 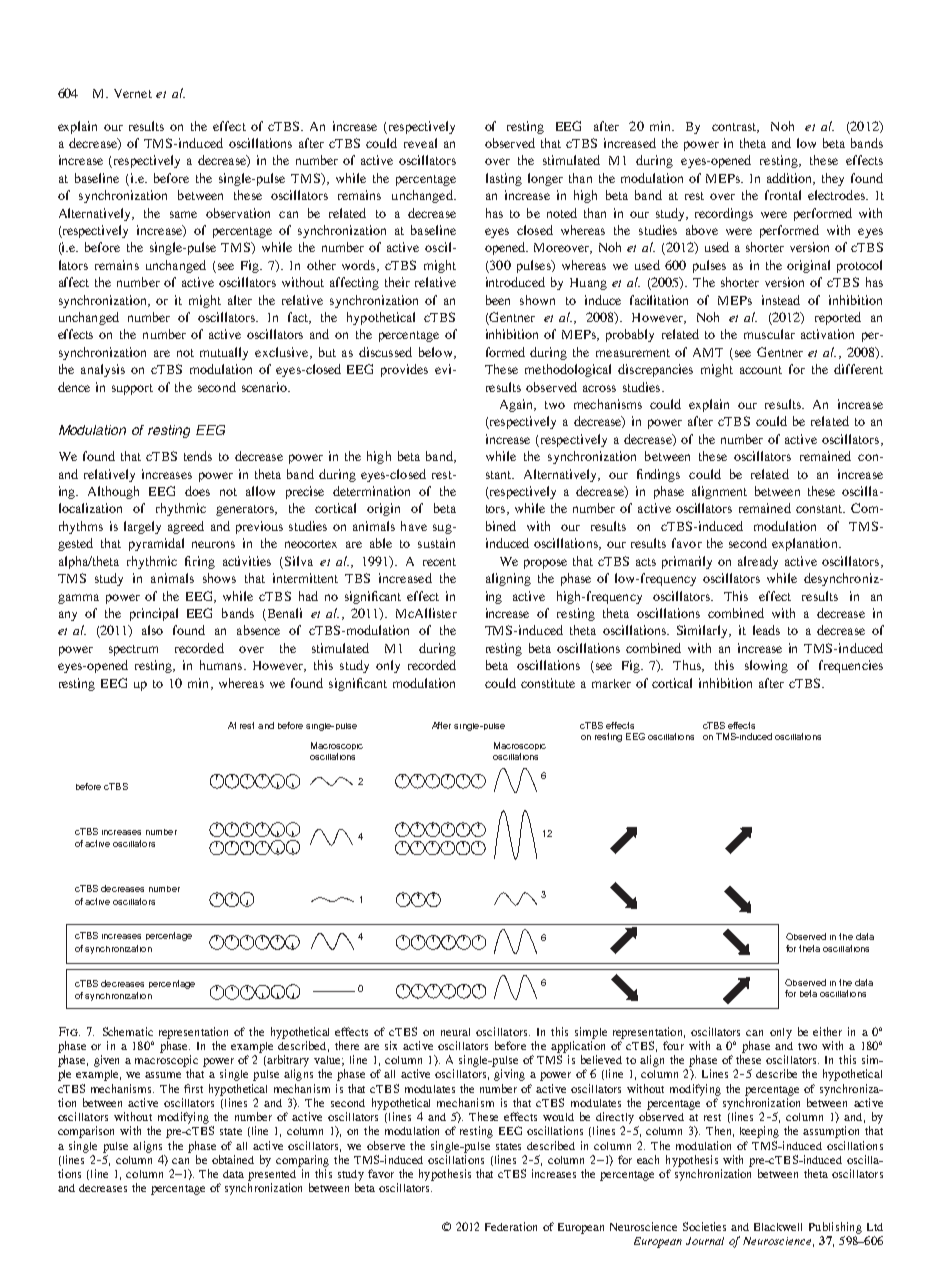 I want to click on same, so click(x=183, y=214).
